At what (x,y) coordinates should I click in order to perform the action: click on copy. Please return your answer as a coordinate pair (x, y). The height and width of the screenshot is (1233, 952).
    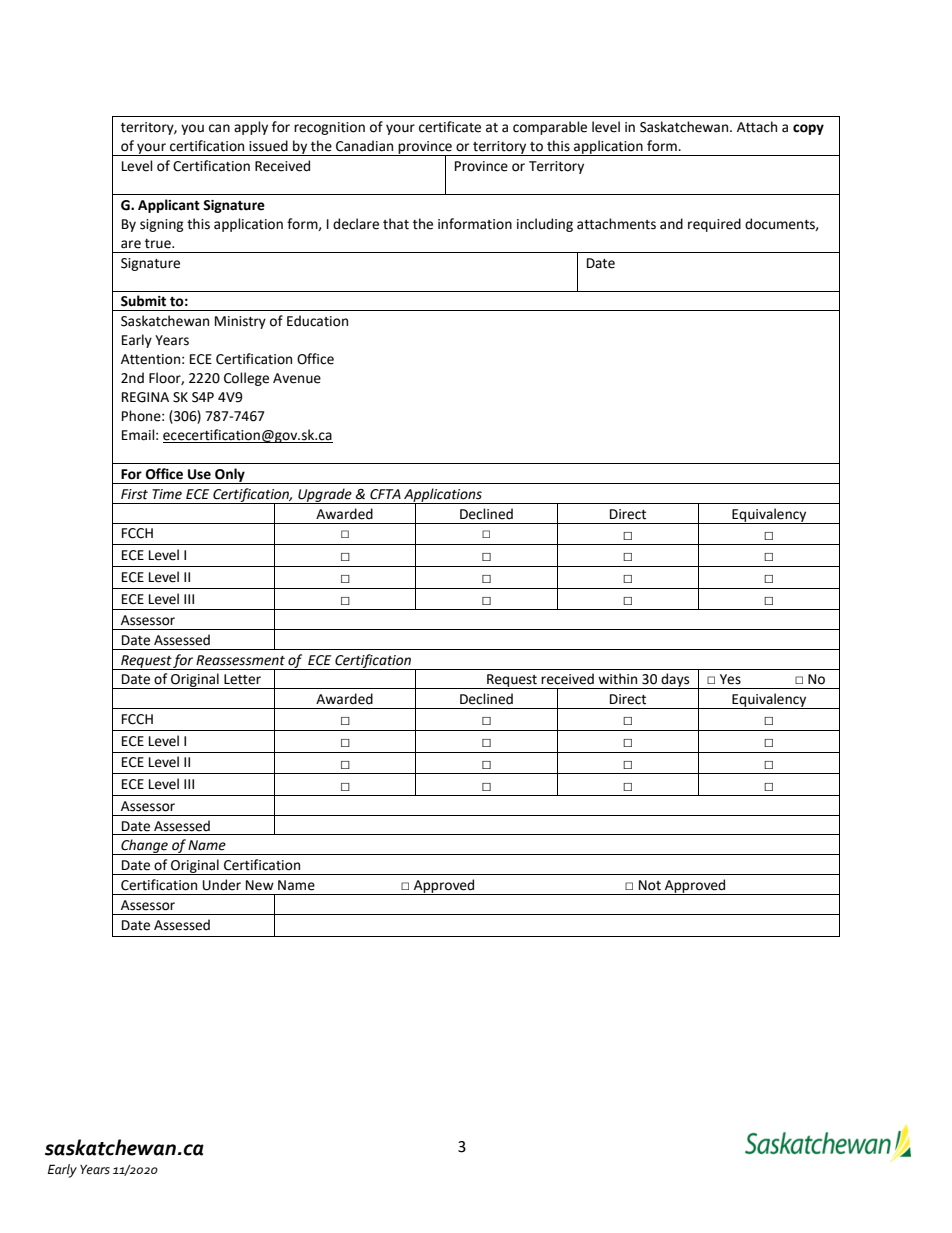
    Looking at the image, I should click on (808, 129).
